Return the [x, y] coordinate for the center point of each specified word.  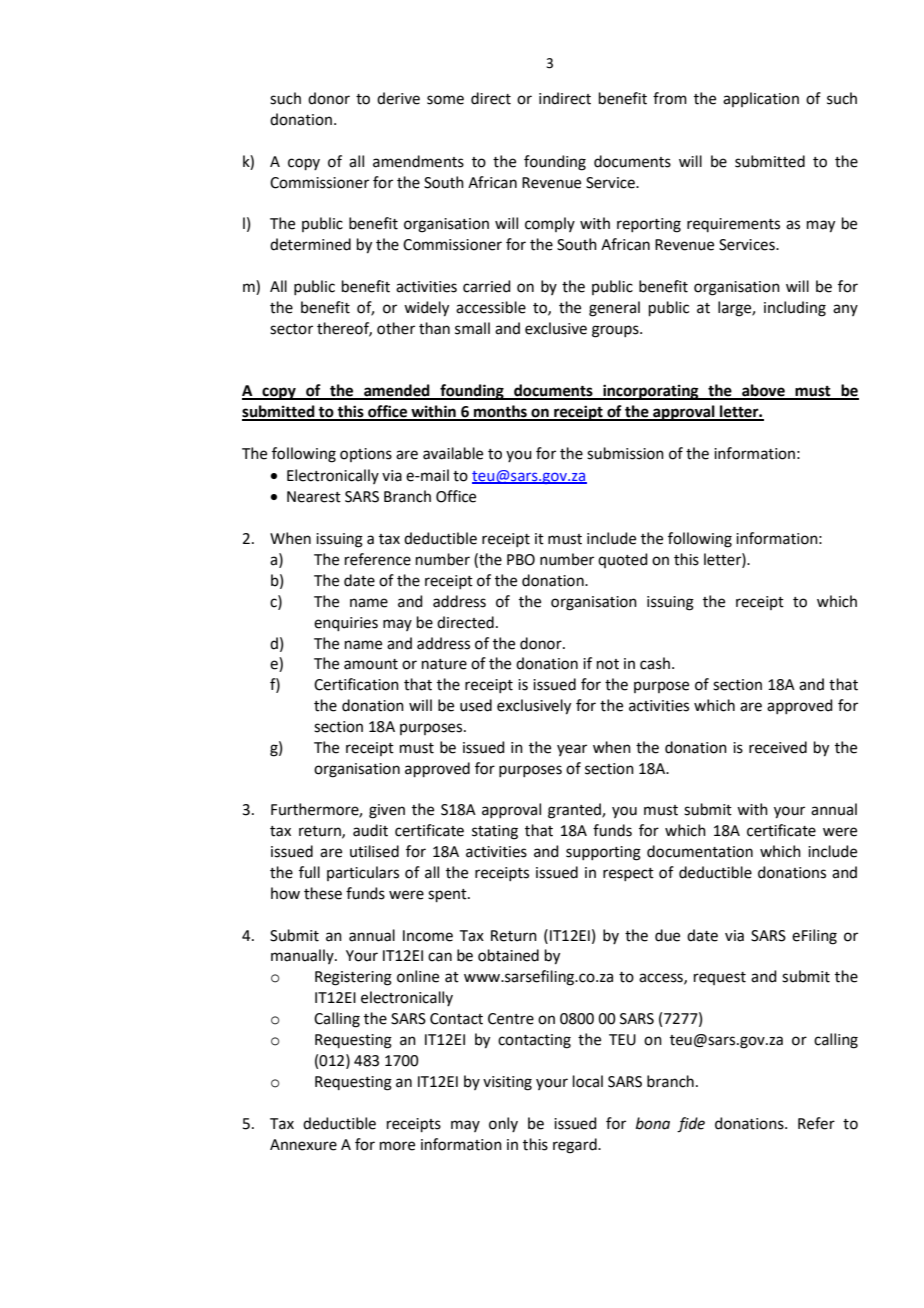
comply [550, 224]
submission [625, 453]
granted [575, 811]
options [366, 455]
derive [398, 98]
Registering [353, 978]
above [763, 391]
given [387, 811]
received [778, 747]
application [761, 99]
